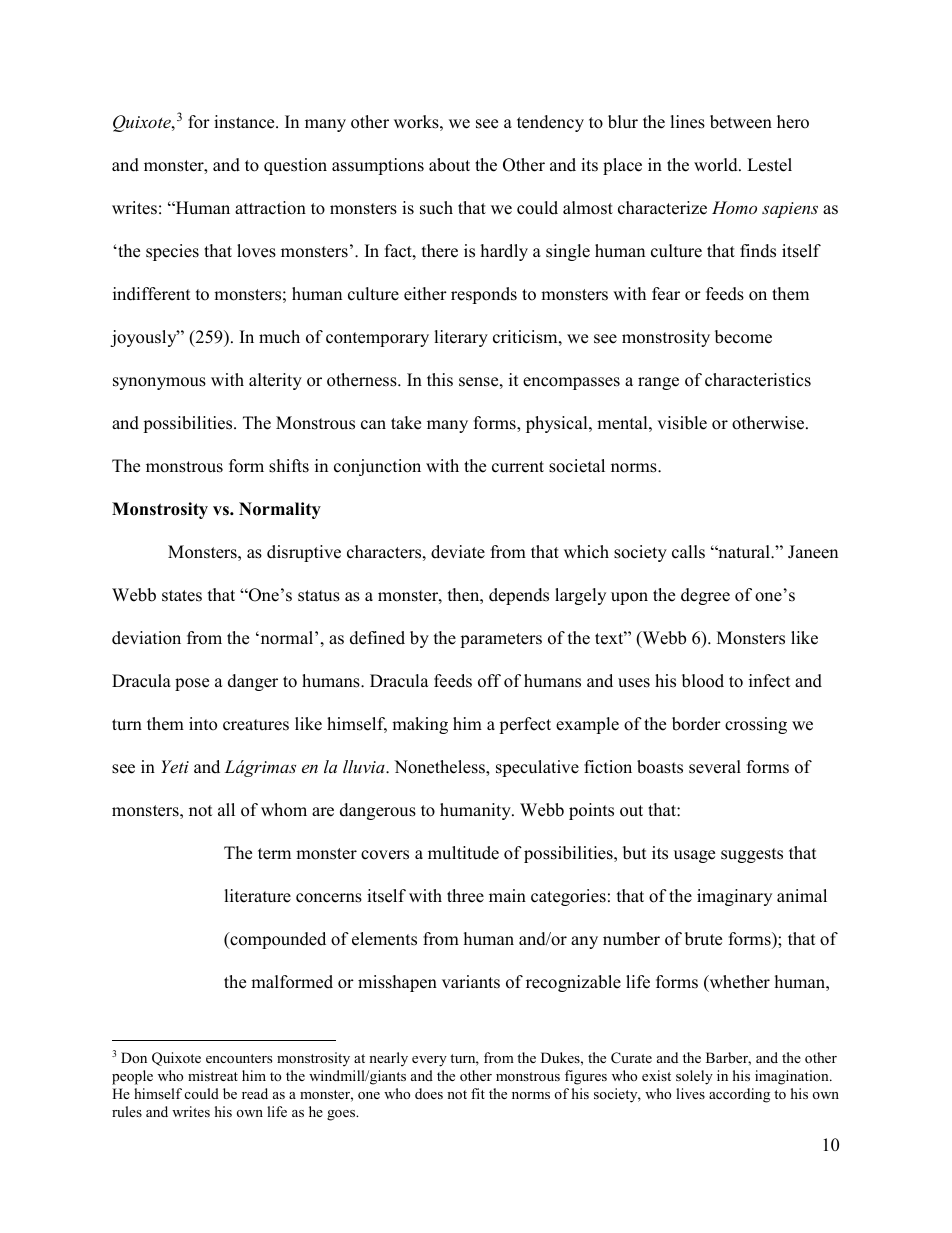 This document has width=952, height=1233. Describe the element at coordinates (274, 854) in the document. I see `term` at that location.
